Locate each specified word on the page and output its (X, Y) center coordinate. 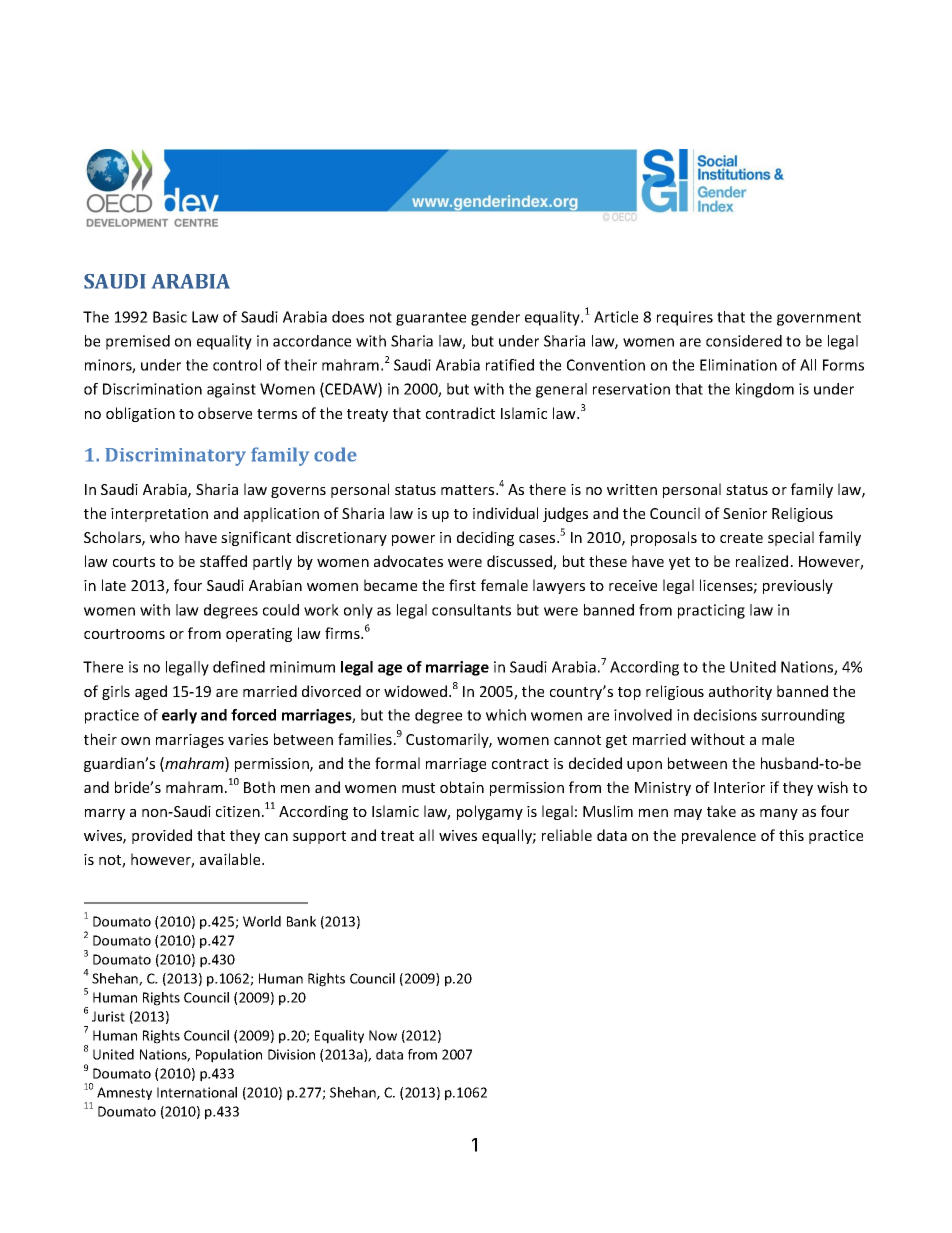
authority (740, 692)
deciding (485, 538)
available (231, 859)
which (506, 715)
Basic (170, 317)
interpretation (159, 515)
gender (495, 318)
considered (744, 341)
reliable (567, 835)
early (179, 716)
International (197, 1092)
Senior (745, 513)
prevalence (719, 836)
